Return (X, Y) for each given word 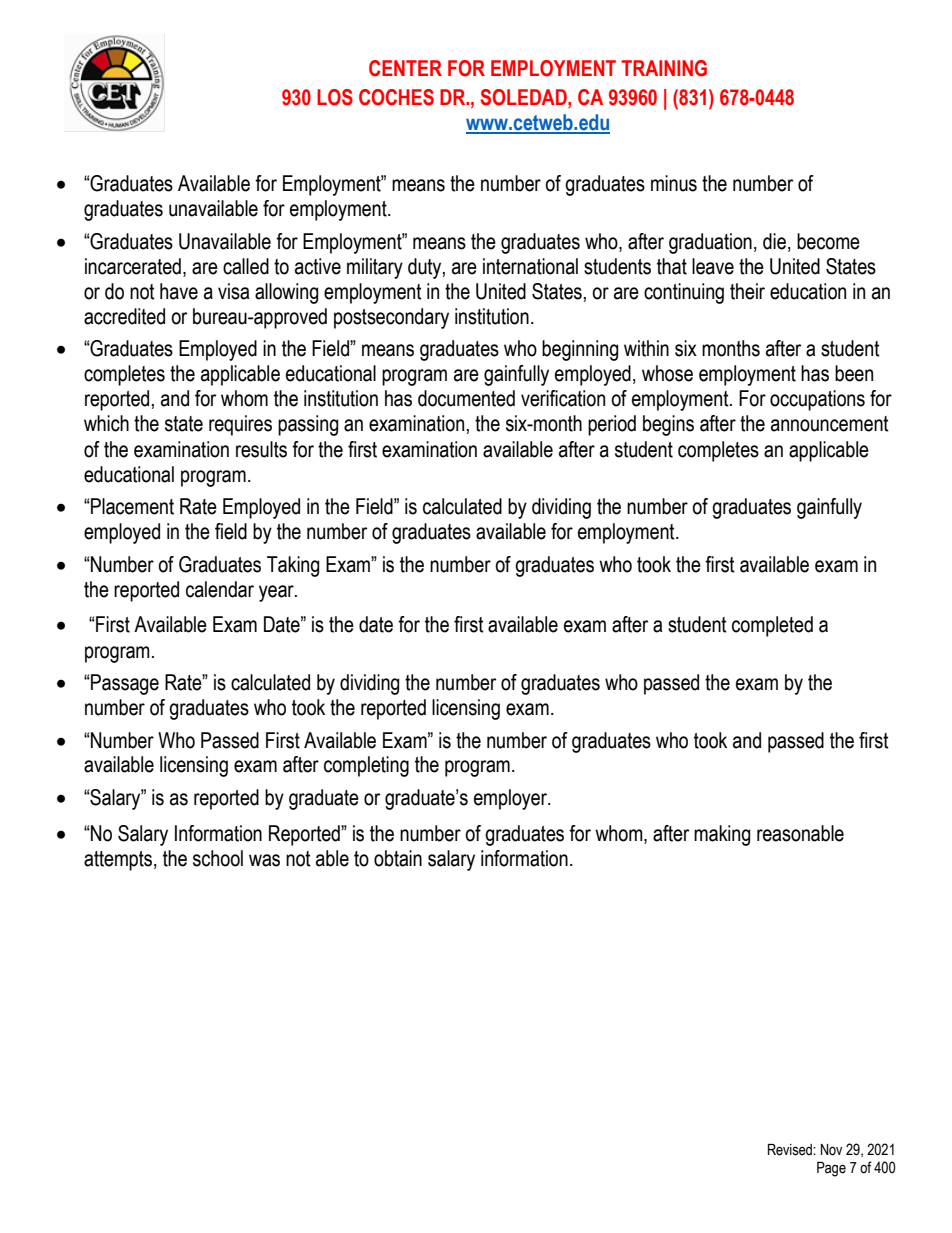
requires (240, 425)
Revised (791, 1150)
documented (466, 398)
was (264, 860)
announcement (830, 424)
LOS (335, 97)
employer (511, 799)
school (218, 858)
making (722, 835)
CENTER (405, 68)
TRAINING (664, 68)
